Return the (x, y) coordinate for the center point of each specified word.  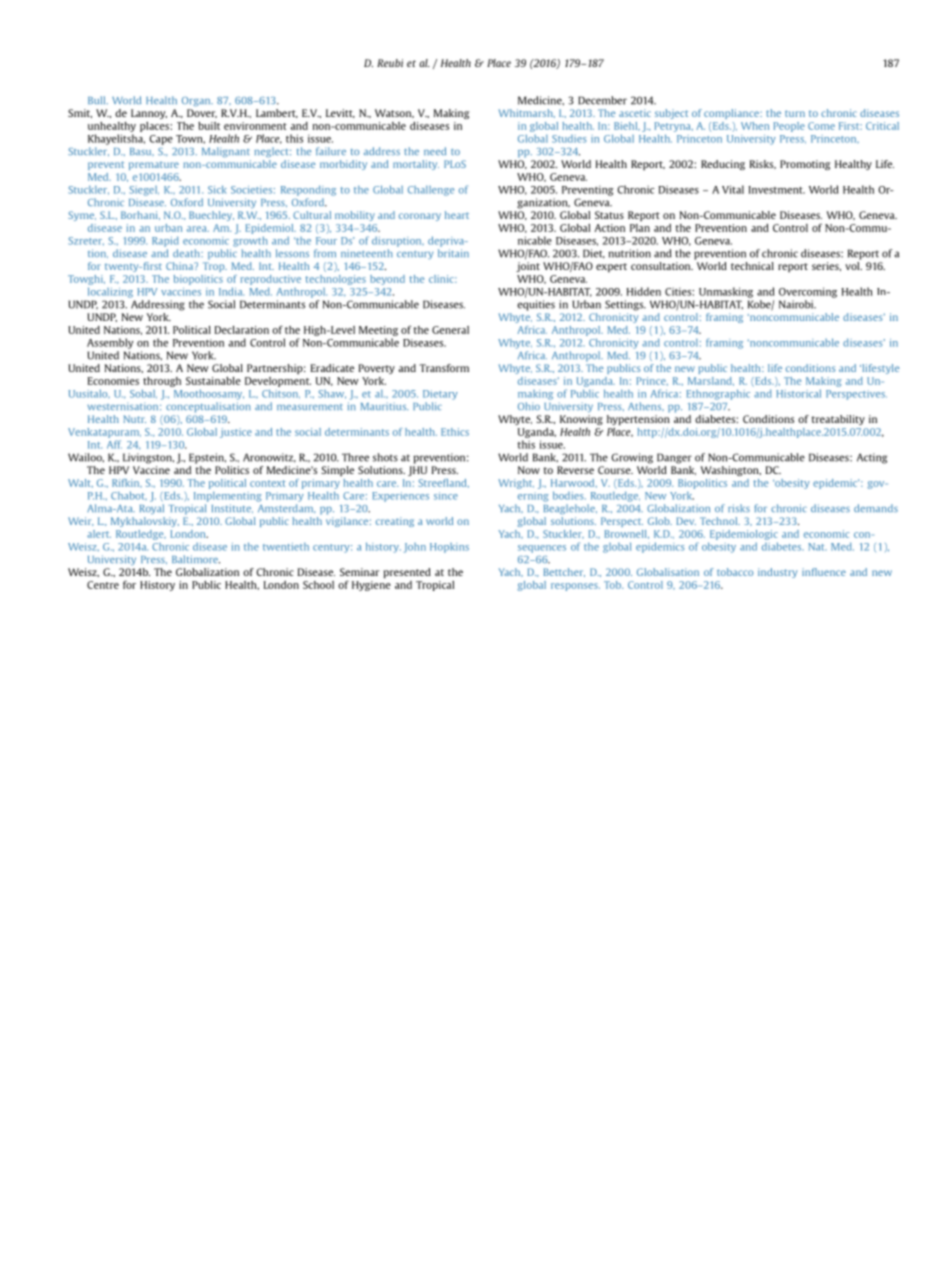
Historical (798, 393)
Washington (730, 471)
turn (795, 113)
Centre (103, 585)
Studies (569, 139)
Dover (202, 113)
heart (457, 215)
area (198, 229)
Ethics (455, 432)
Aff (114, 444)
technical (752, 266)
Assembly (110, 343)
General (450, 330)
